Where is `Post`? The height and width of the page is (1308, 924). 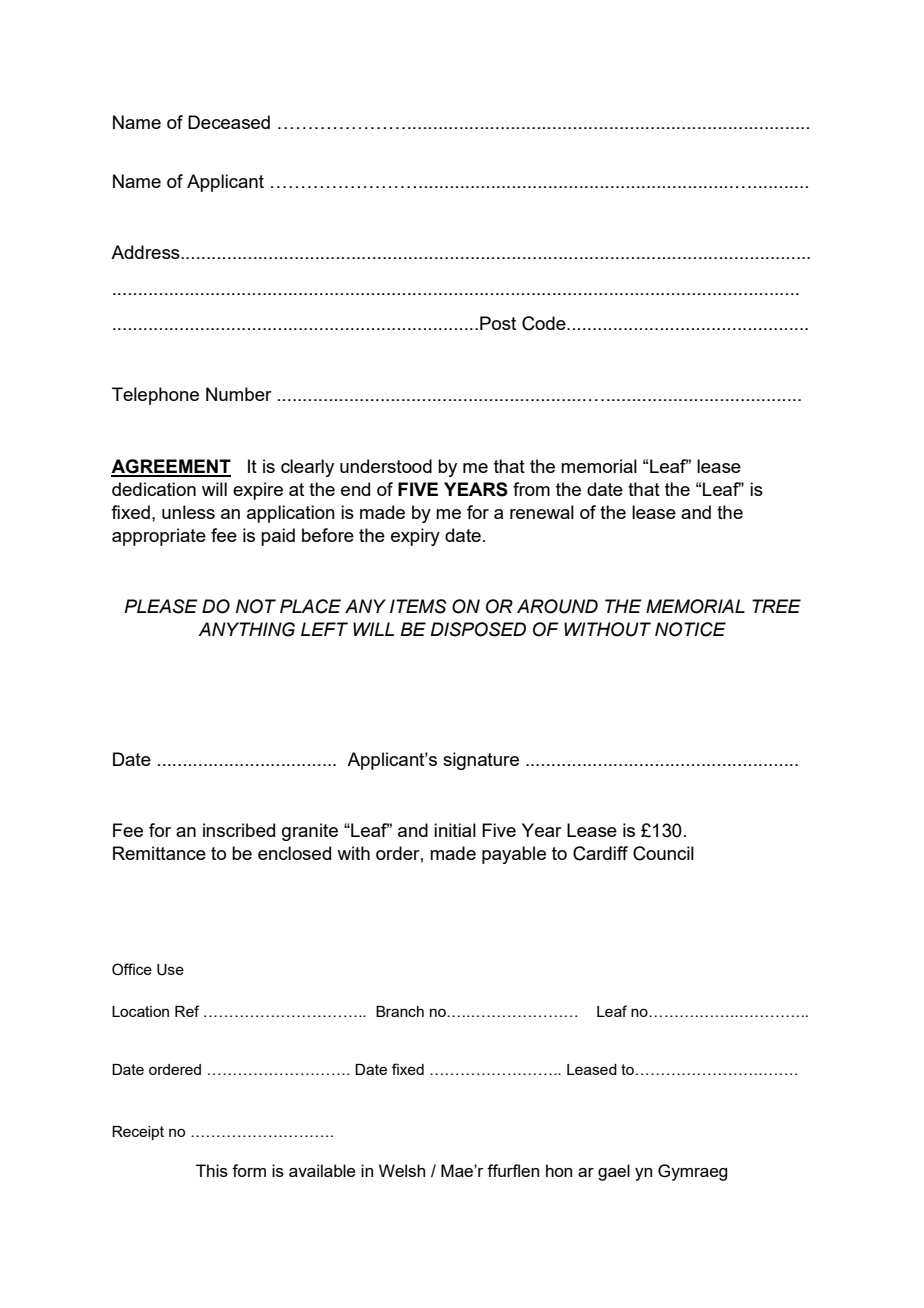 Post is located at coordinates (498, 323).
